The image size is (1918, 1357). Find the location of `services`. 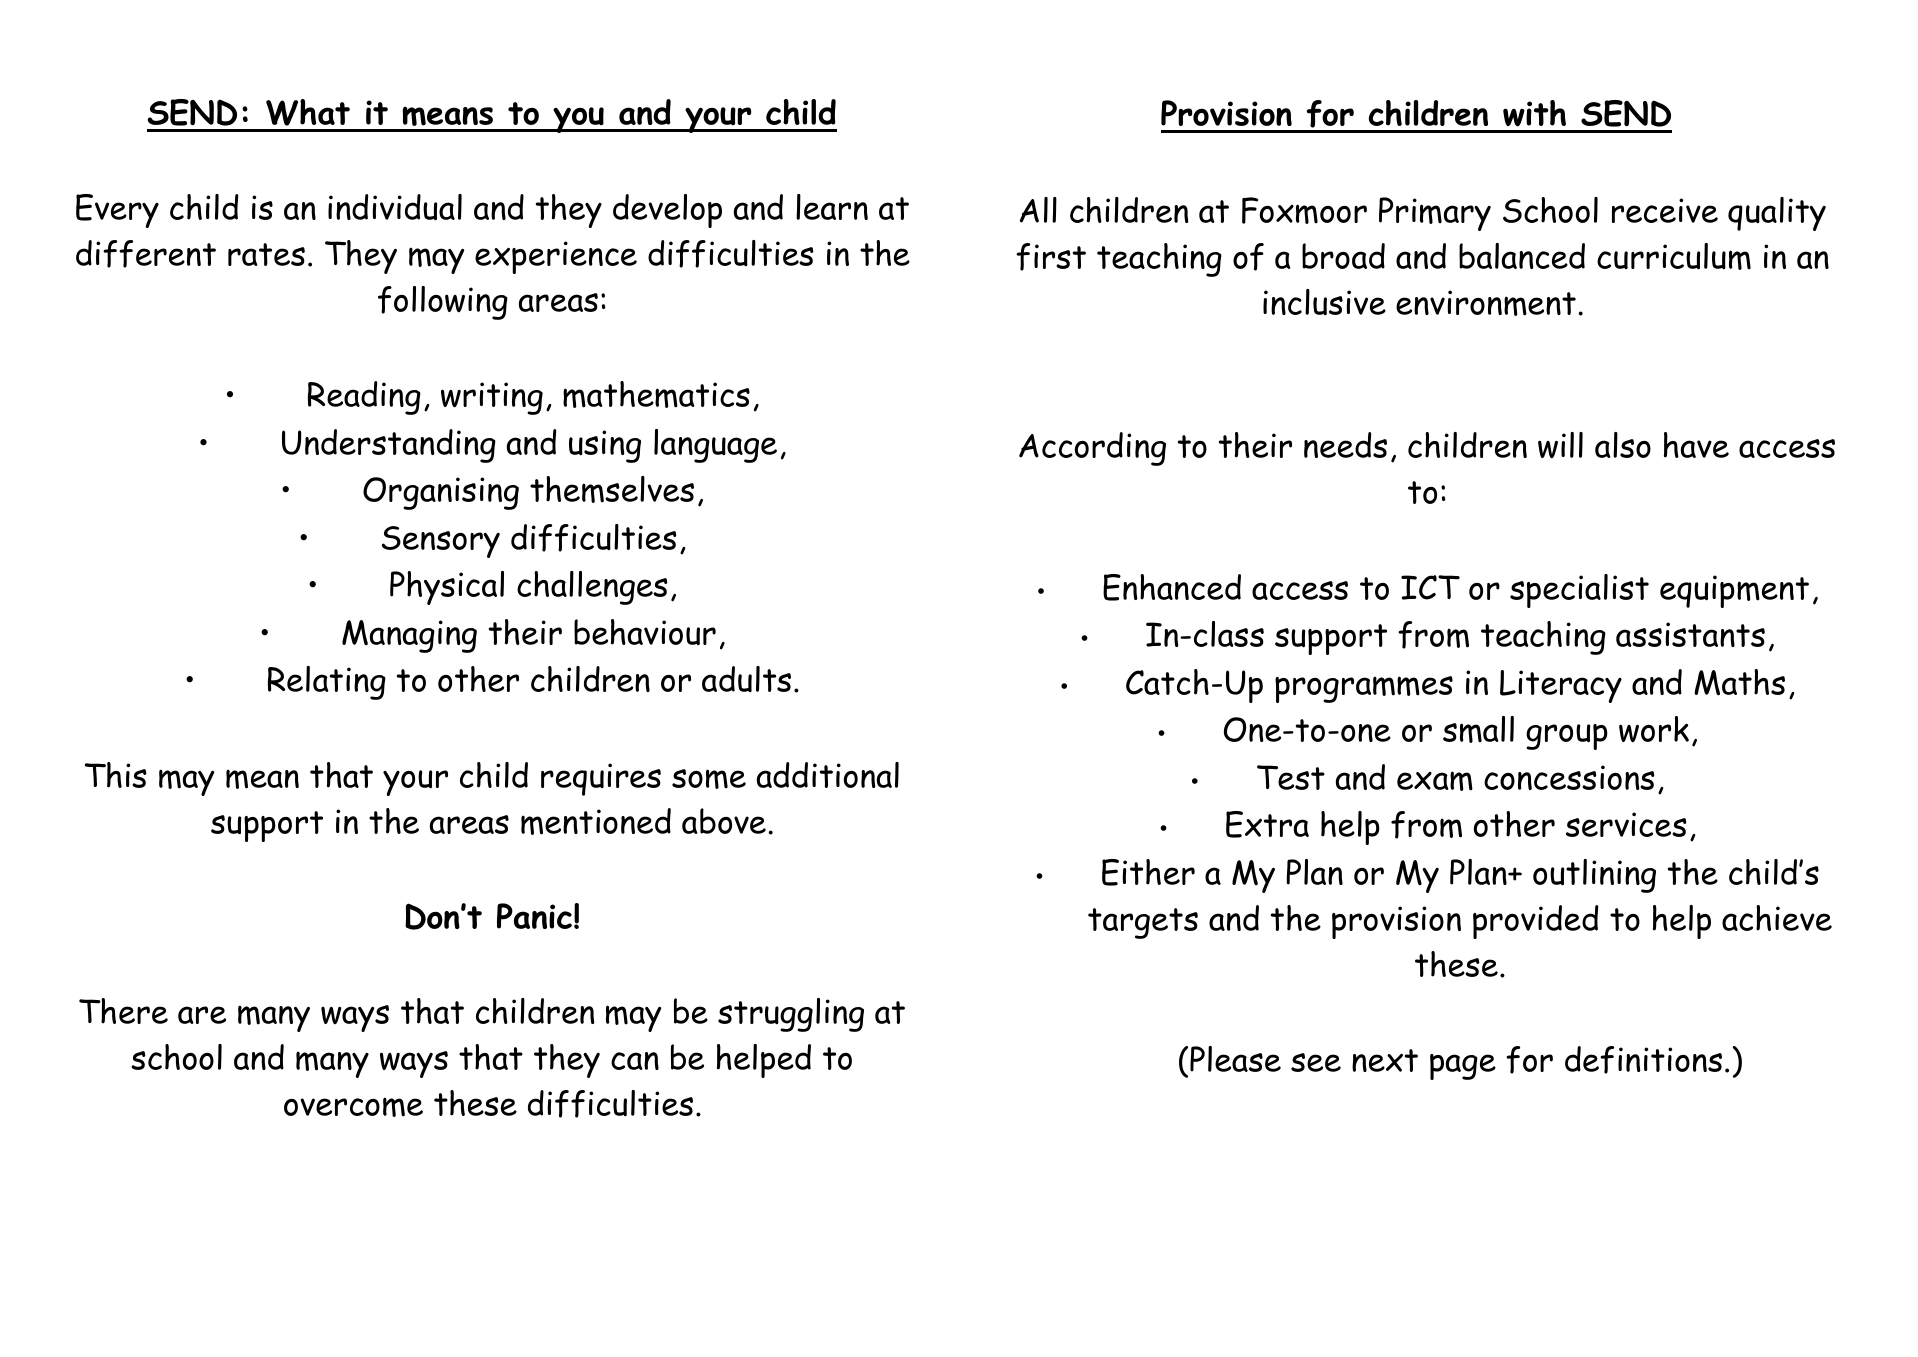

services is located at coordinates (1626, 824).
